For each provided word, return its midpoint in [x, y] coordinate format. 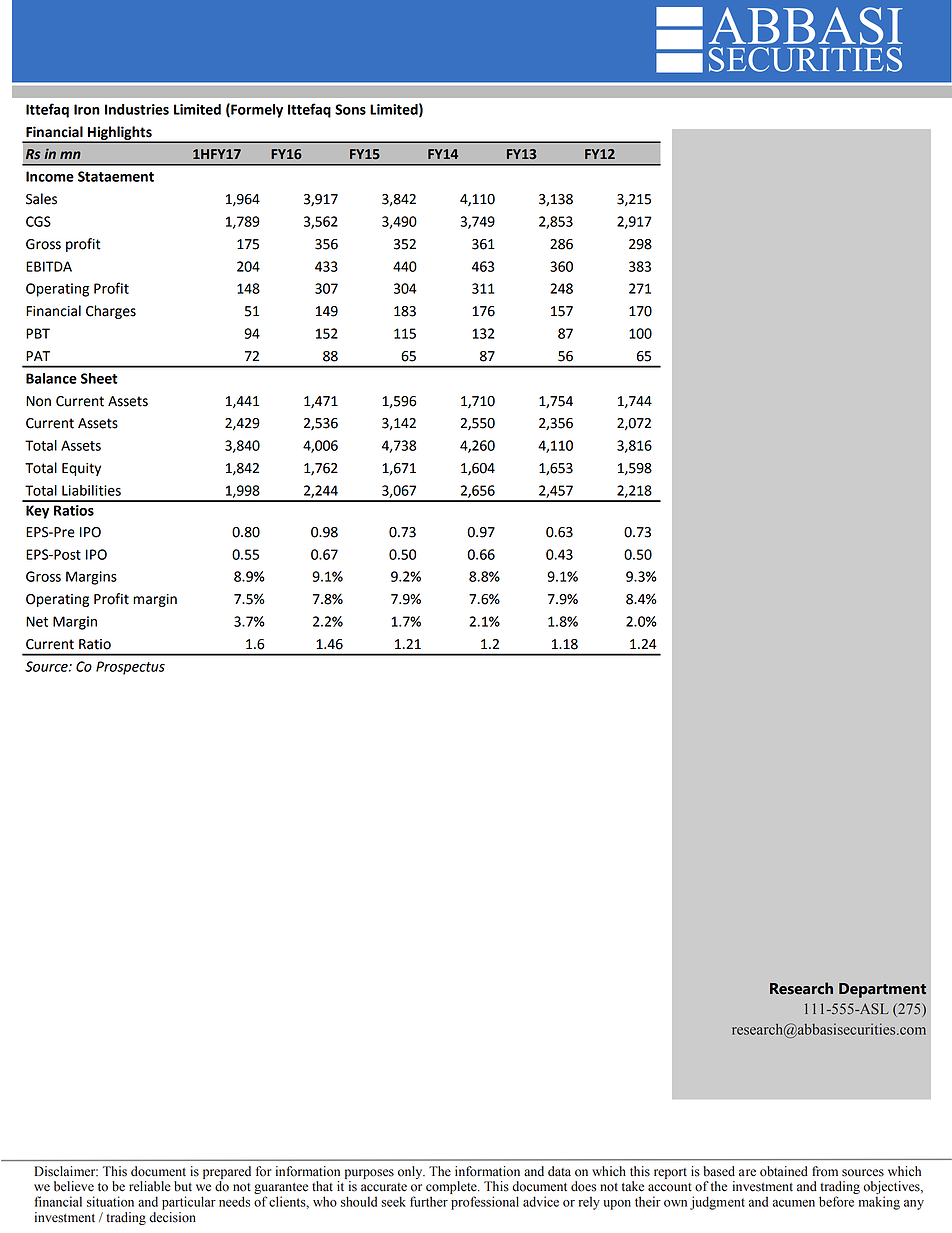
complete [452, 1189]
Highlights [120, 134]
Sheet [99, 378]
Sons [350, 109]
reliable [150, 1186]
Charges [111, 312]
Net [37, 621]
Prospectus [130, 668]
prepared [227, 1172]
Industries [137, 109]
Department [882, 990]
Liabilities [91, 490]
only [411, 1172]
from [825, 1171]
